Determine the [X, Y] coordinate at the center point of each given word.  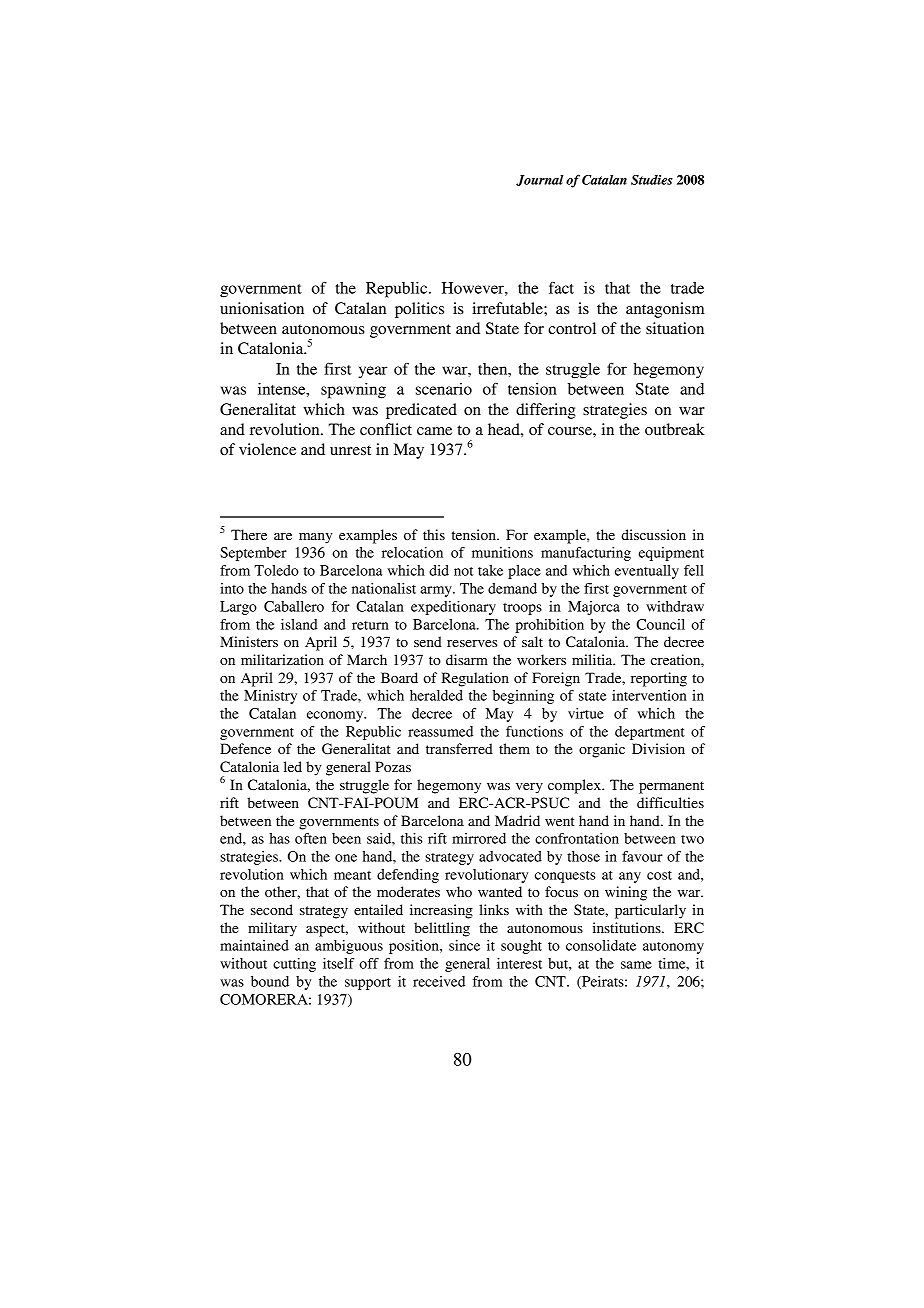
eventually [647, 572]
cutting [294, 965]
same [636, 965]
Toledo [276, 570]
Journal [540, 180]
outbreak [675, 429]
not [463, 571]
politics [419, 310]
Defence [245, 748]
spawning [353, 391]
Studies [652, 180]
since [464, 945]
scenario [444, 389]
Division [658, 748]
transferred [459, 748]
